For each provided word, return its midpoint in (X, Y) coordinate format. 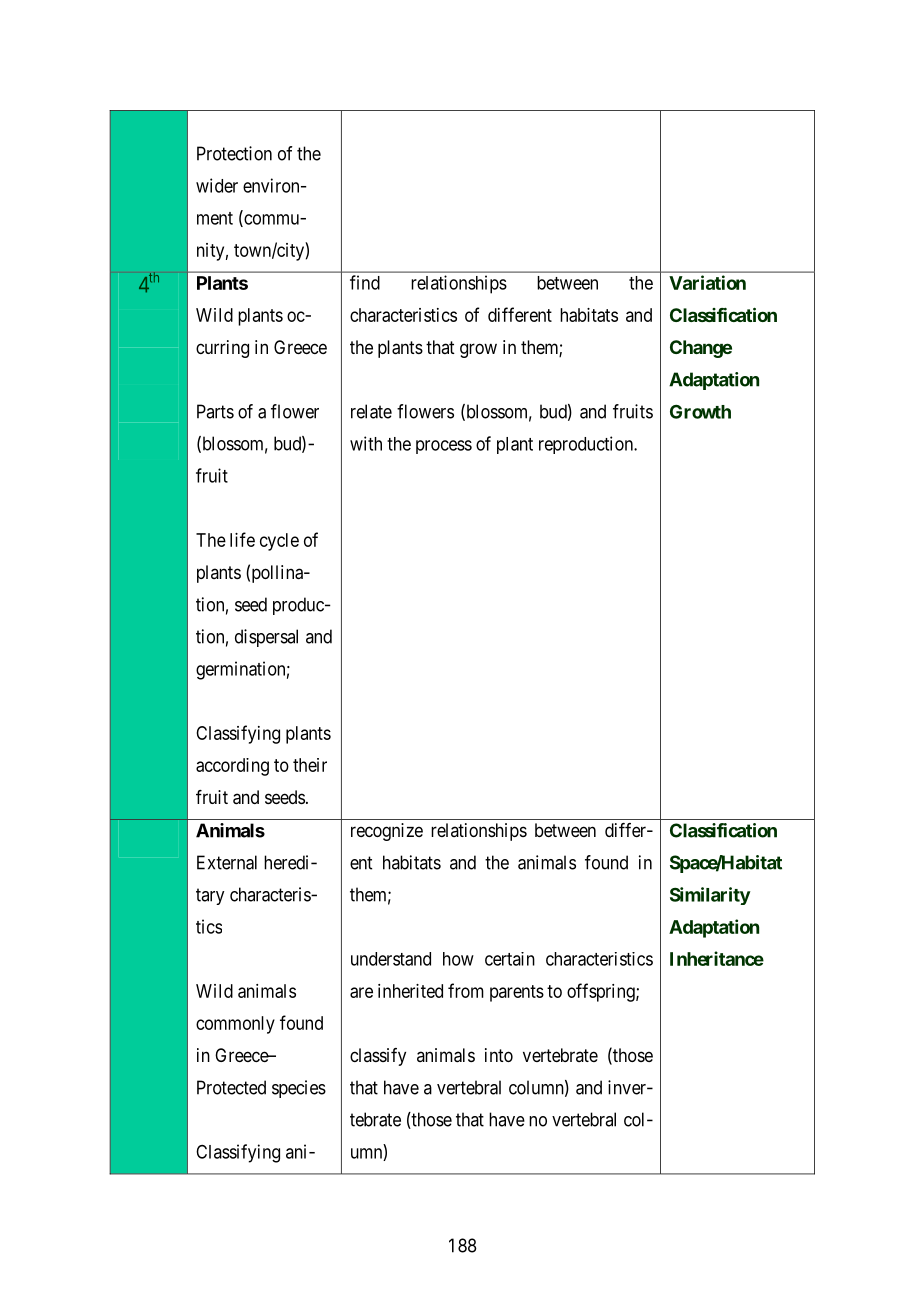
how (458, 959)
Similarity (710, 896)
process (444, 447)
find (365, 282)
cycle (279, 542)
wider (217, 185)
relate (371, 411)
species (299, 1089)
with (366, 443)
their (310, 765)
